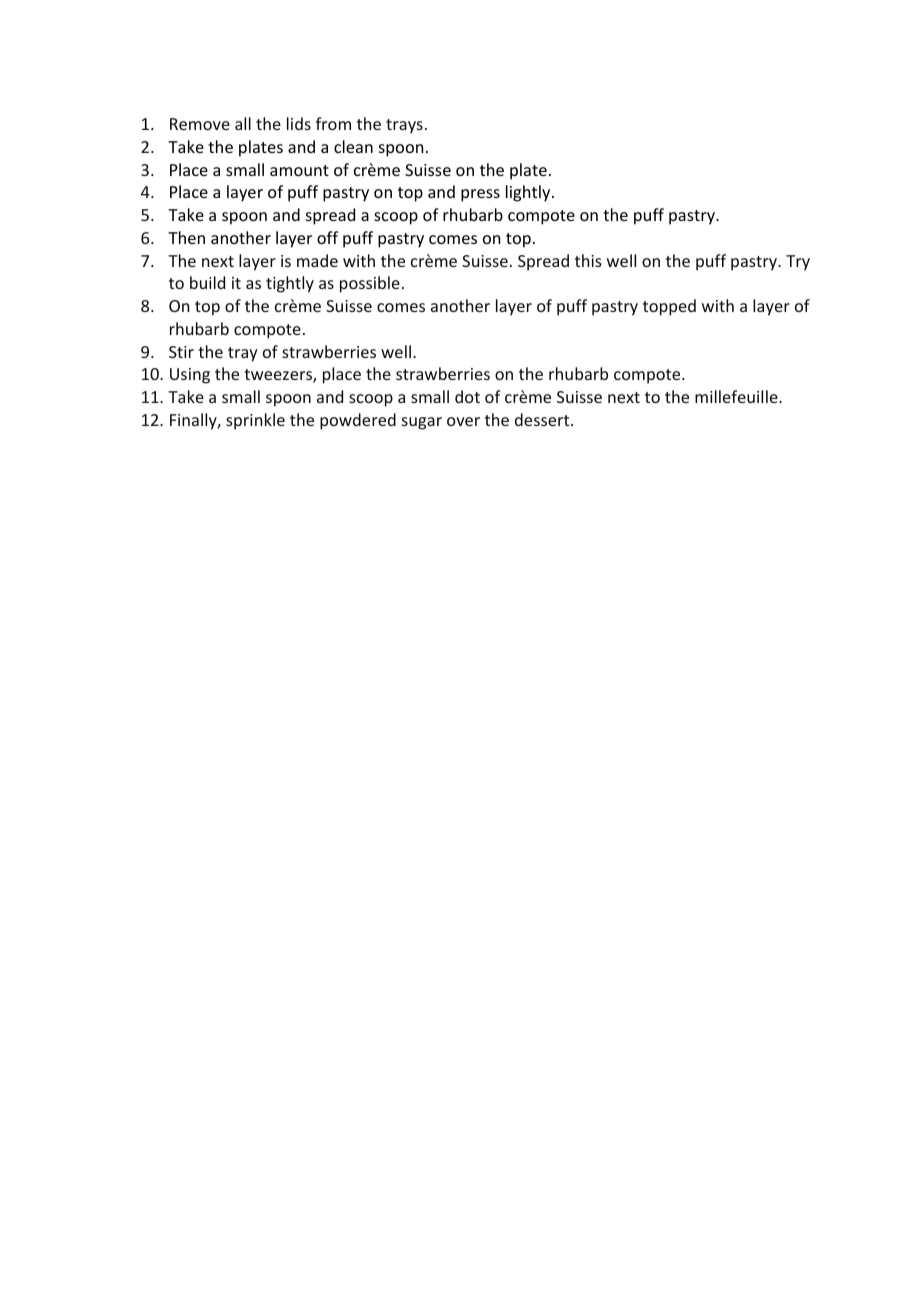 This screenshot has width=924, height=1308. What do you see at coordinates (370, 284) in the screenshot?
I see `possible` at bounding box center [370, 284].
